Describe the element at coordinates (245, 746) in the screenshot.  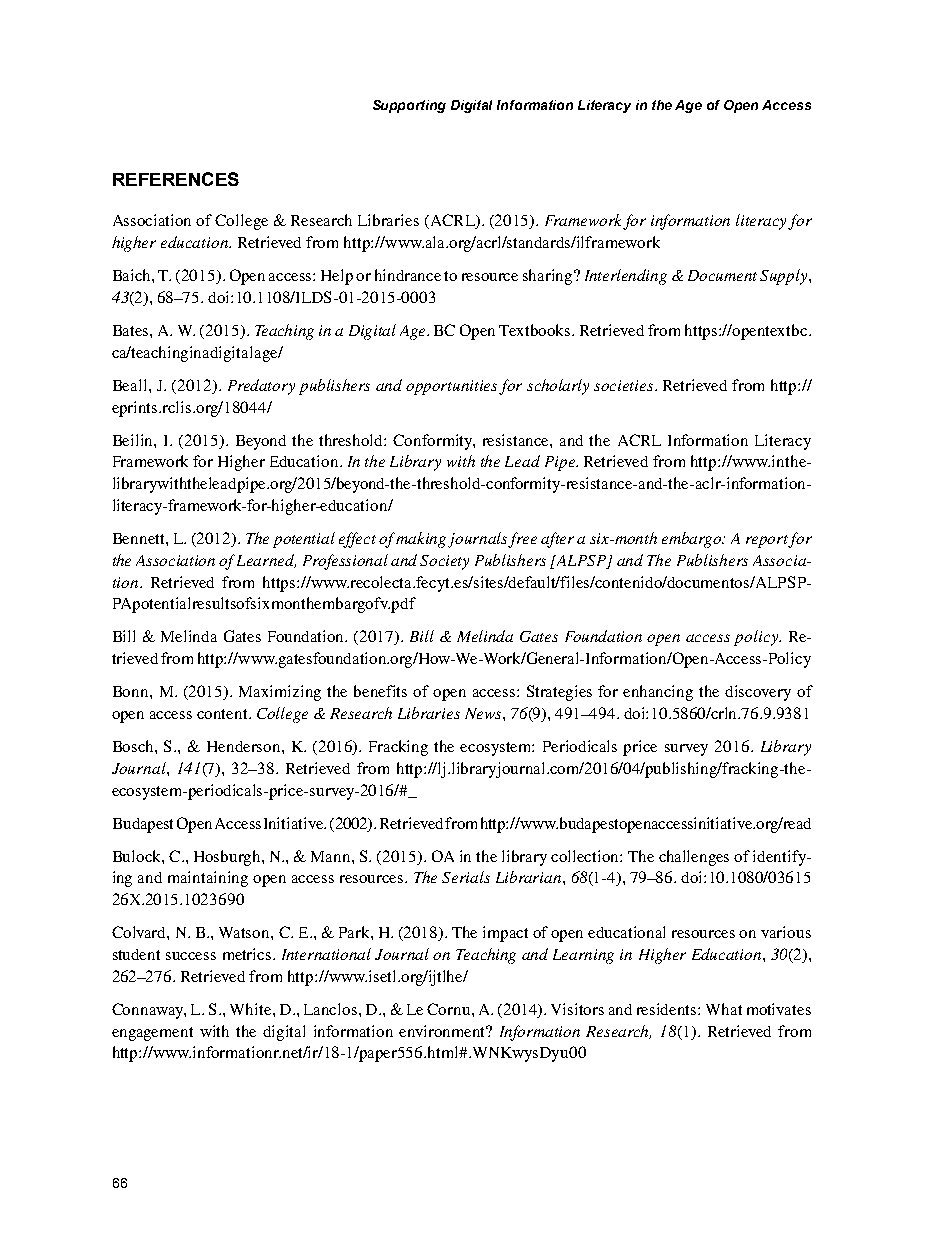
I see `Henderson` at that location.
